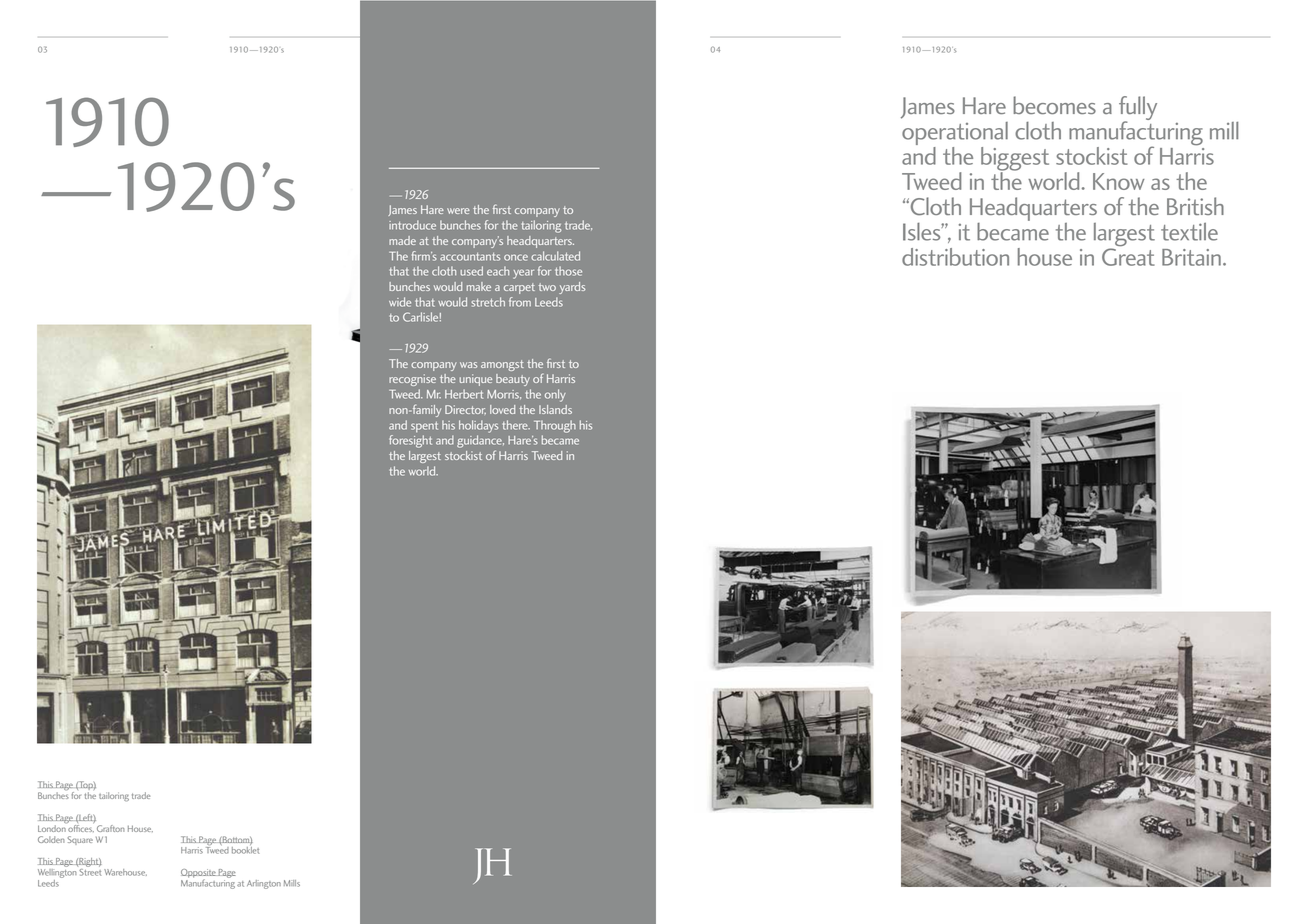 Image resolution: width=1308 pixels, height=924 pixels. What do you see at coordinates (245, 849) in the document?
I see `booklet` at bounding box center [245, 849].
